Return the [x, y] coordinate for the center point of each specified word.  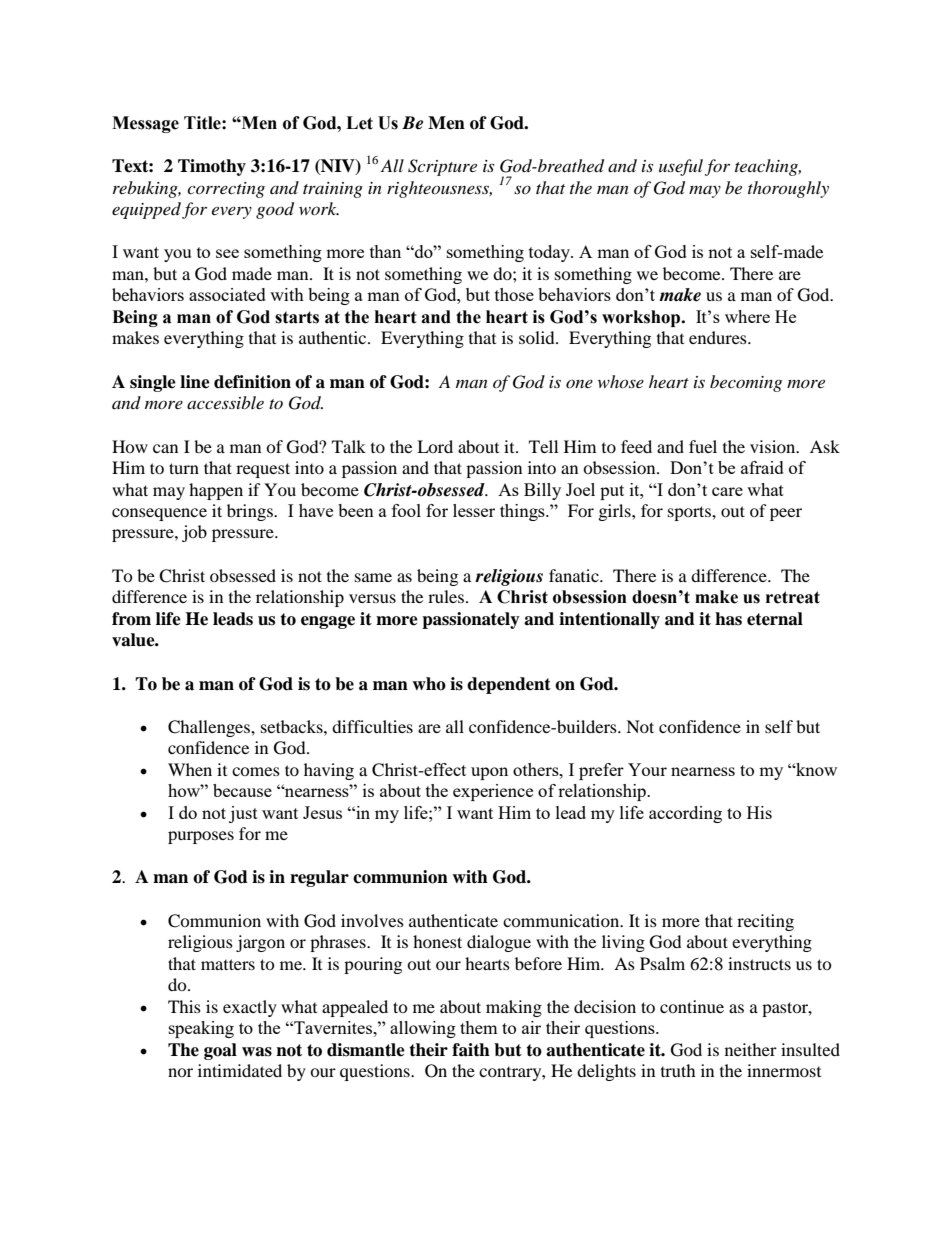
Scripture [442, 167]
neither [751, 1049]
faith [471, 1050]
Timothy [212, 167]
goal [220, 1051]
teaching [768, 167]
